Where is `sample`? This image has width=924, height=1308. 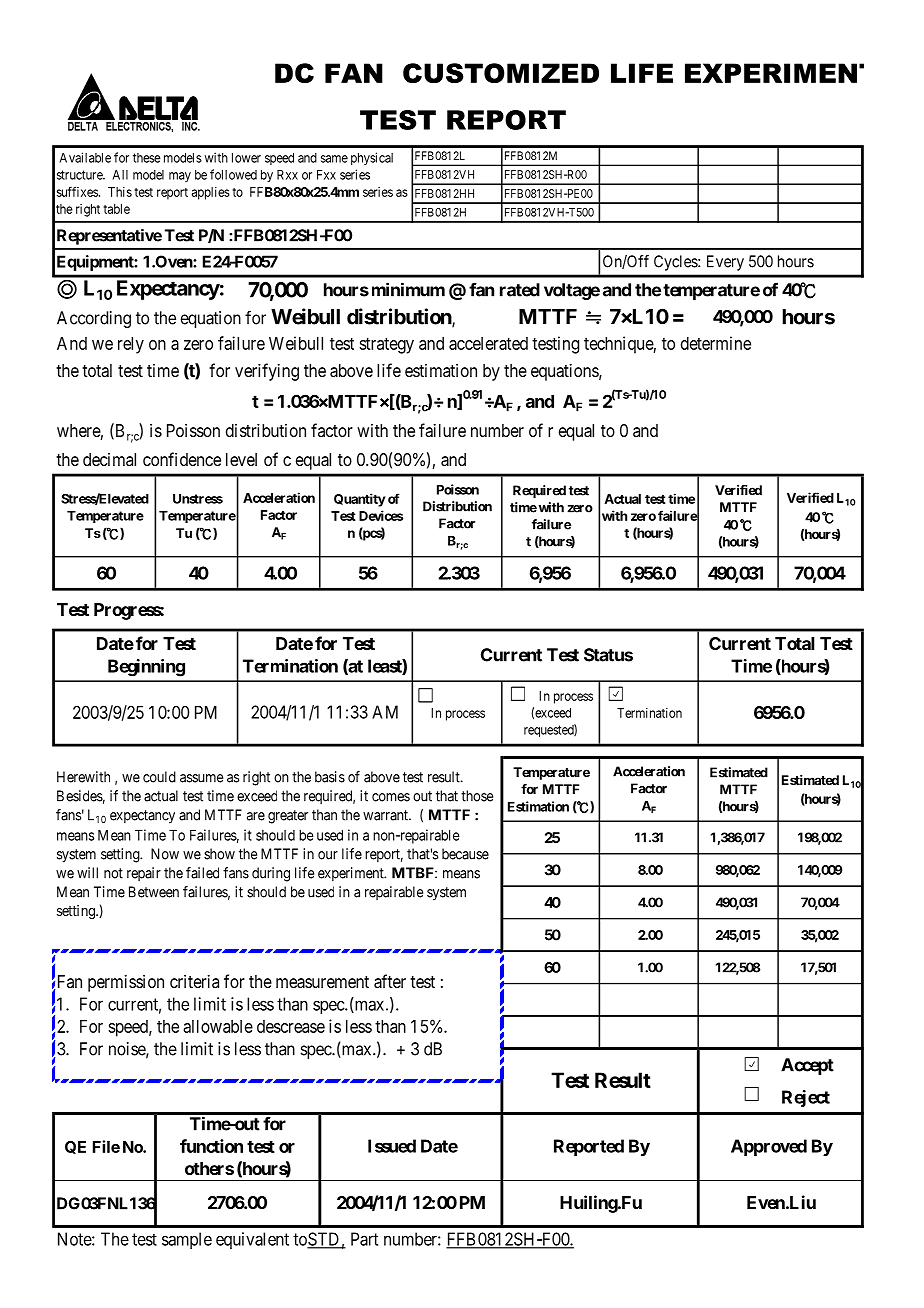 sample is located at coordinates (187, 1240).
